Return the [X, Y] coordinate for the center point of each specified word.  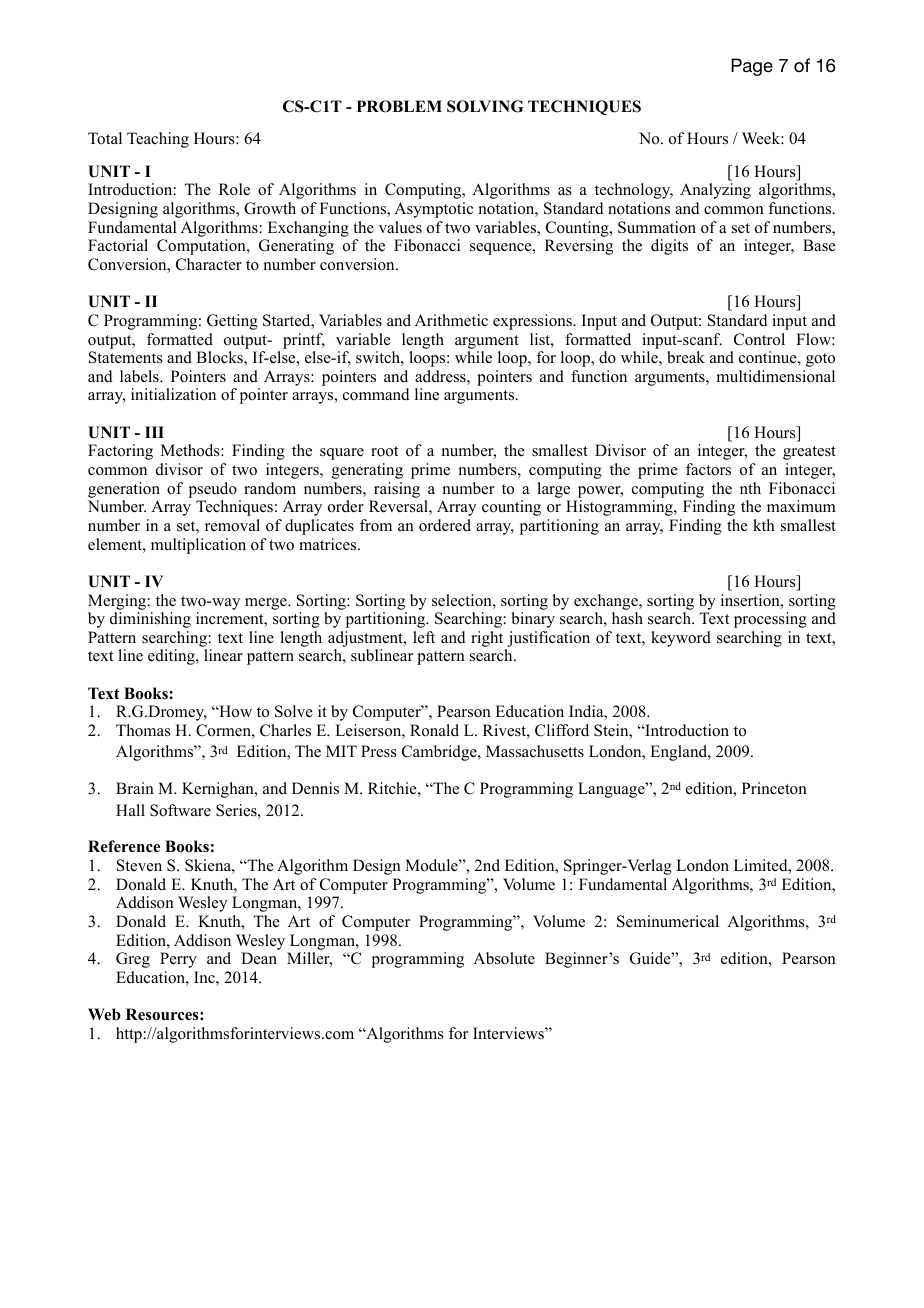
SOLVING [485, 106]
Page [752, 67]
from [376, 525]
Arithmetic [451, 320]
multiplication [198, 546]
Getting [232, 322]
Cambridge [440, 753]
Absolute [504, 958]
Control [759, 339]
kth [764, 525]
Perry [178, 960]
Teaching [158, 140]
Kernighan [219, 790]
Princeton [774, 788]
